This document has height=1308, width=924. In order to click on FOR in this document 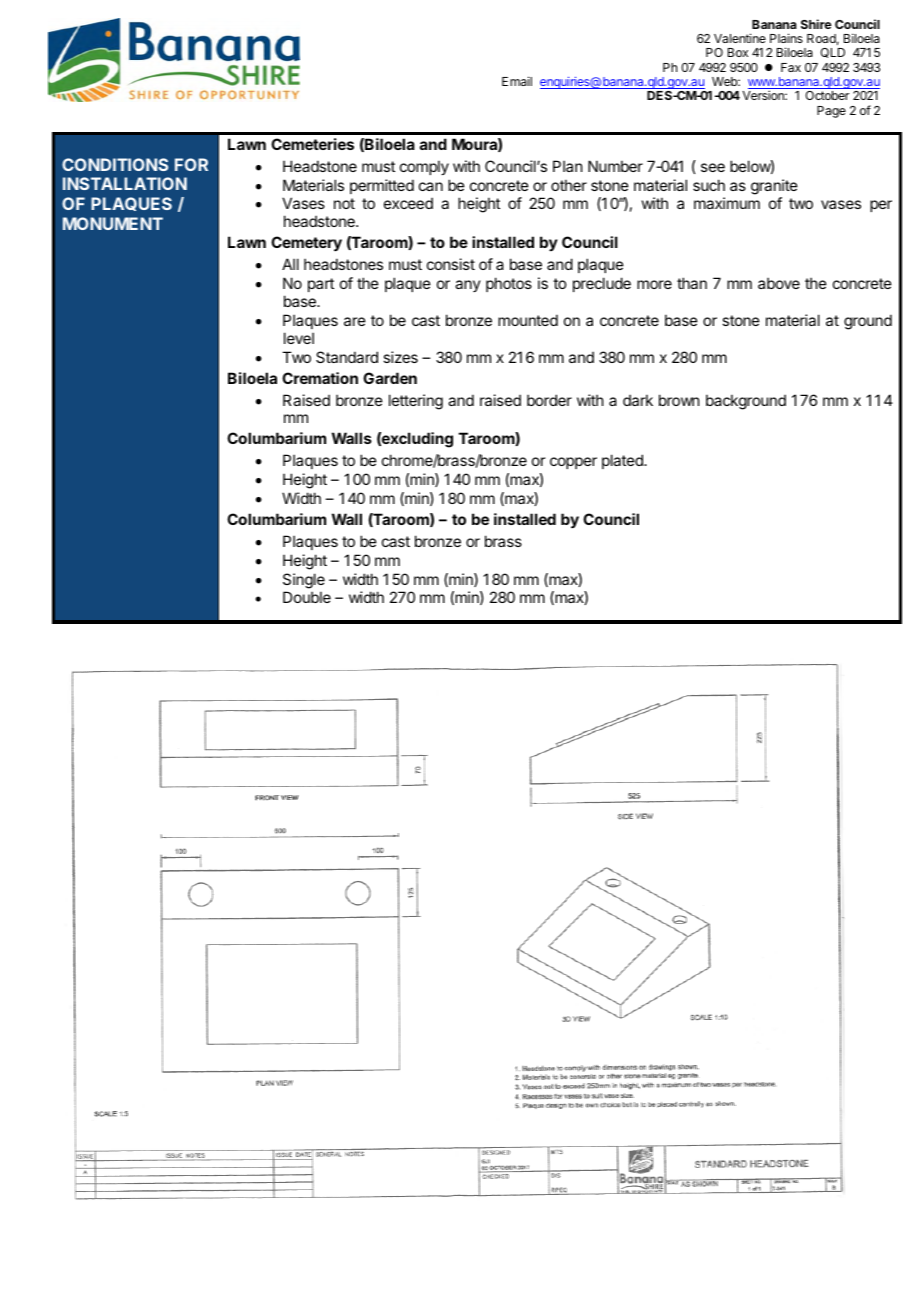, I will do `click(191, 164)`.
